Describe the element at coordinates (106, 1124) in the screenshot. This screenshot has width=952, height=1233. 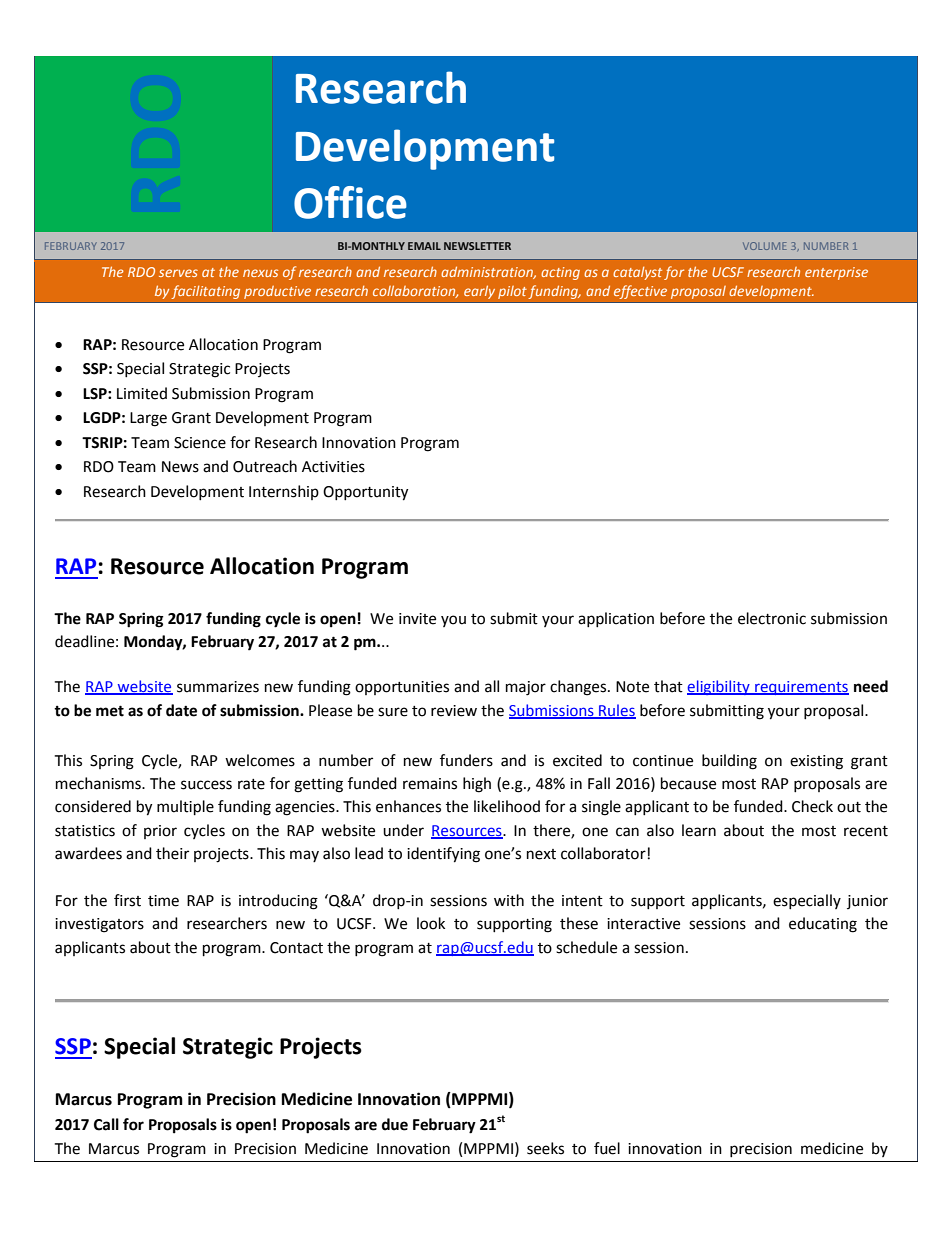
I see `Call` at that location.
